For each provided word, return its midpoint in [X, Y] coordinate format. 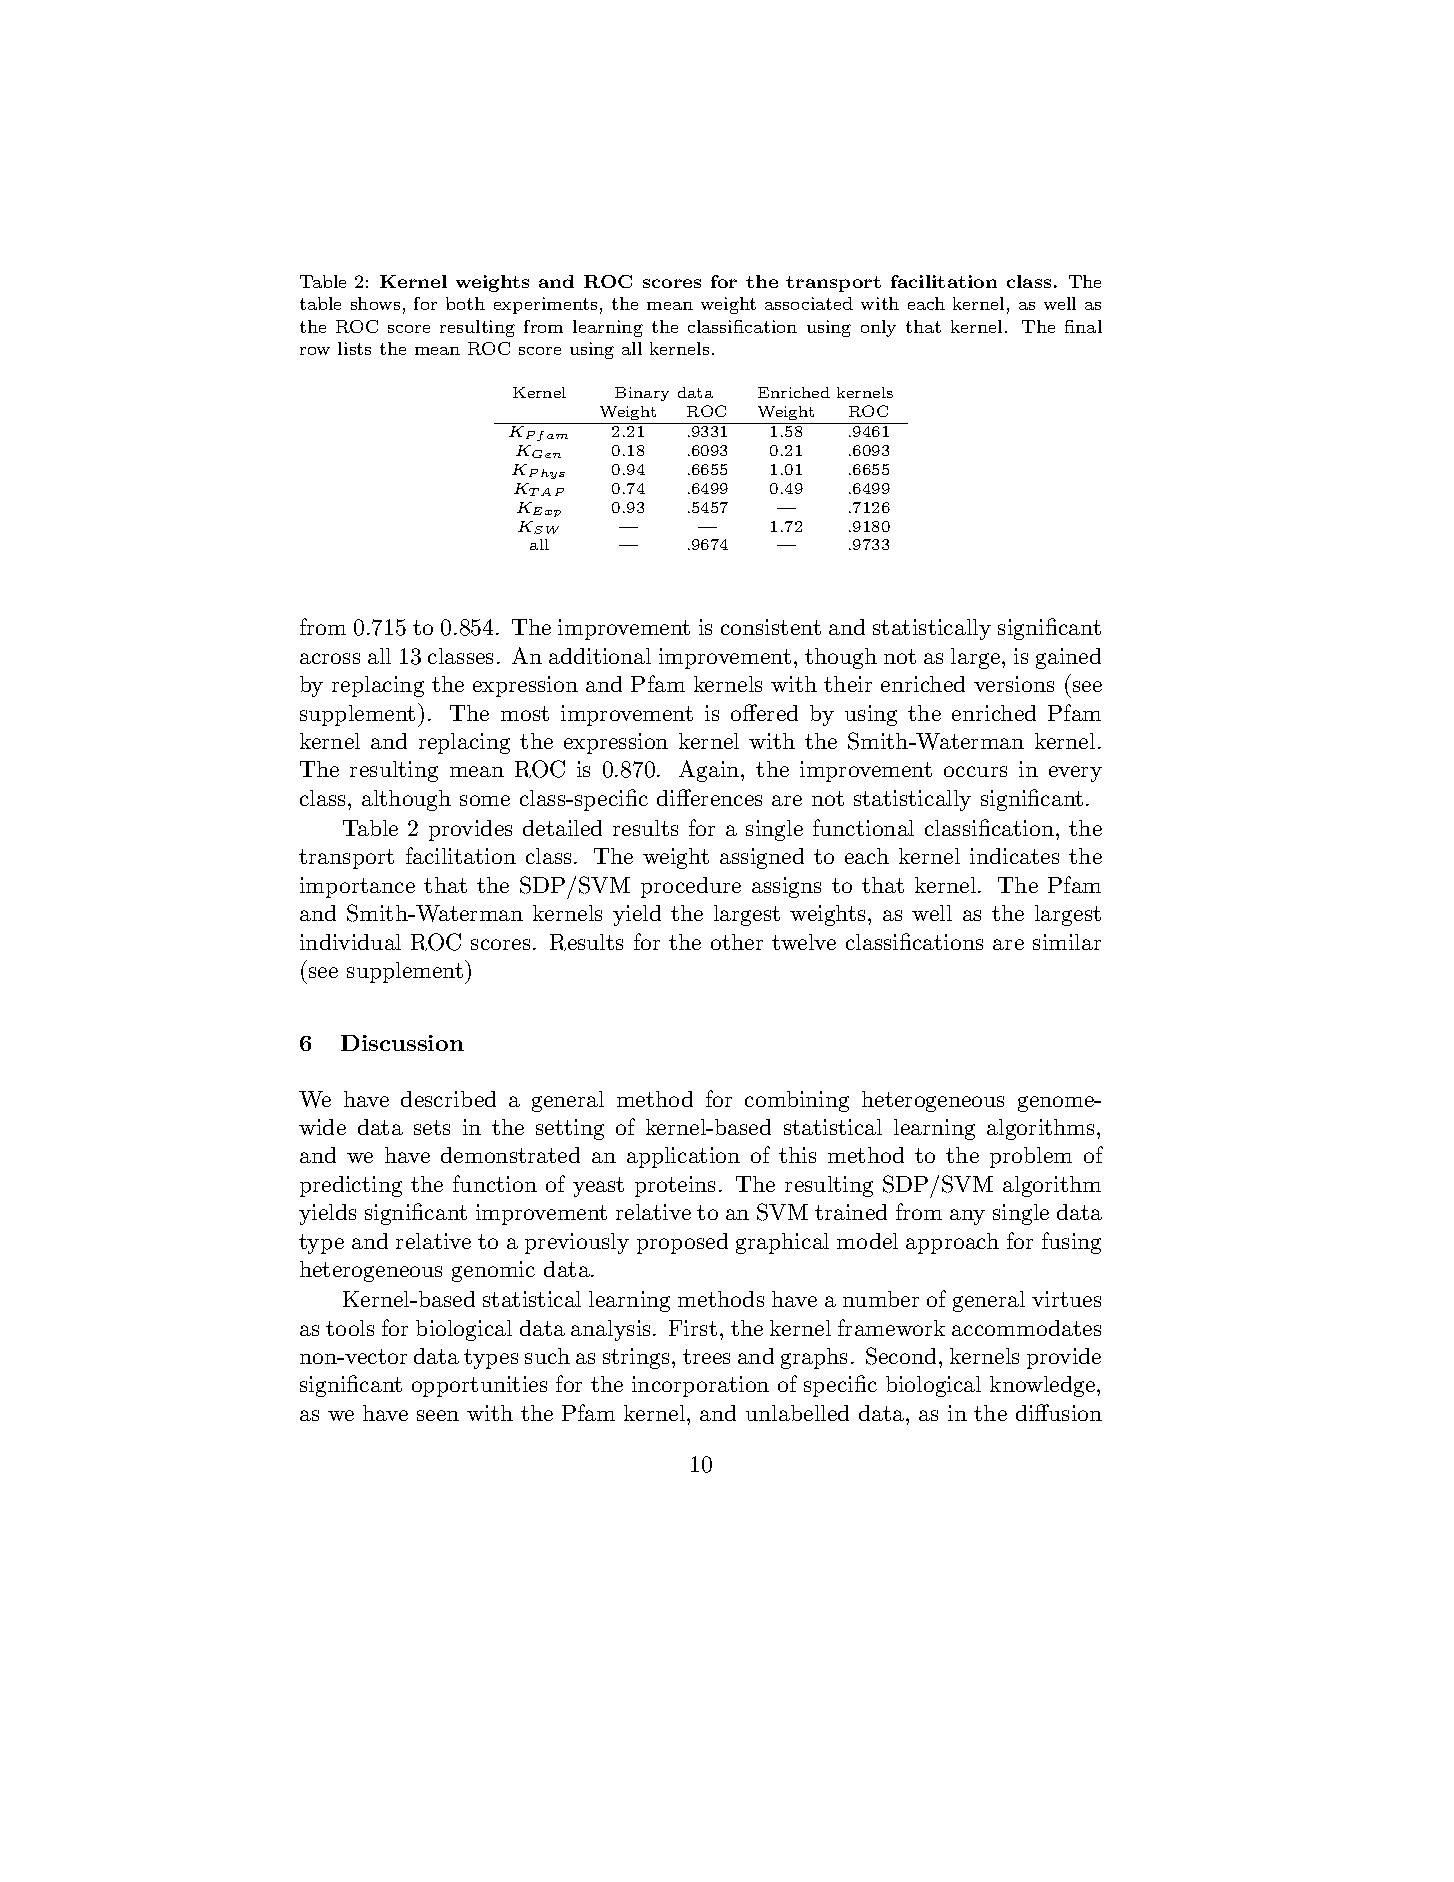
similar [1067, 942]
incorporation [700, 1386]
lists [354, 348]
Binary [642, 394]
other [737, 942]
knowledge [1044, 1386]
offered [764, 712]
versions [1014, 684]
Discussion [402, 1043]
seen [438, 1415]
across [330, 658]
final [1083, 326]
